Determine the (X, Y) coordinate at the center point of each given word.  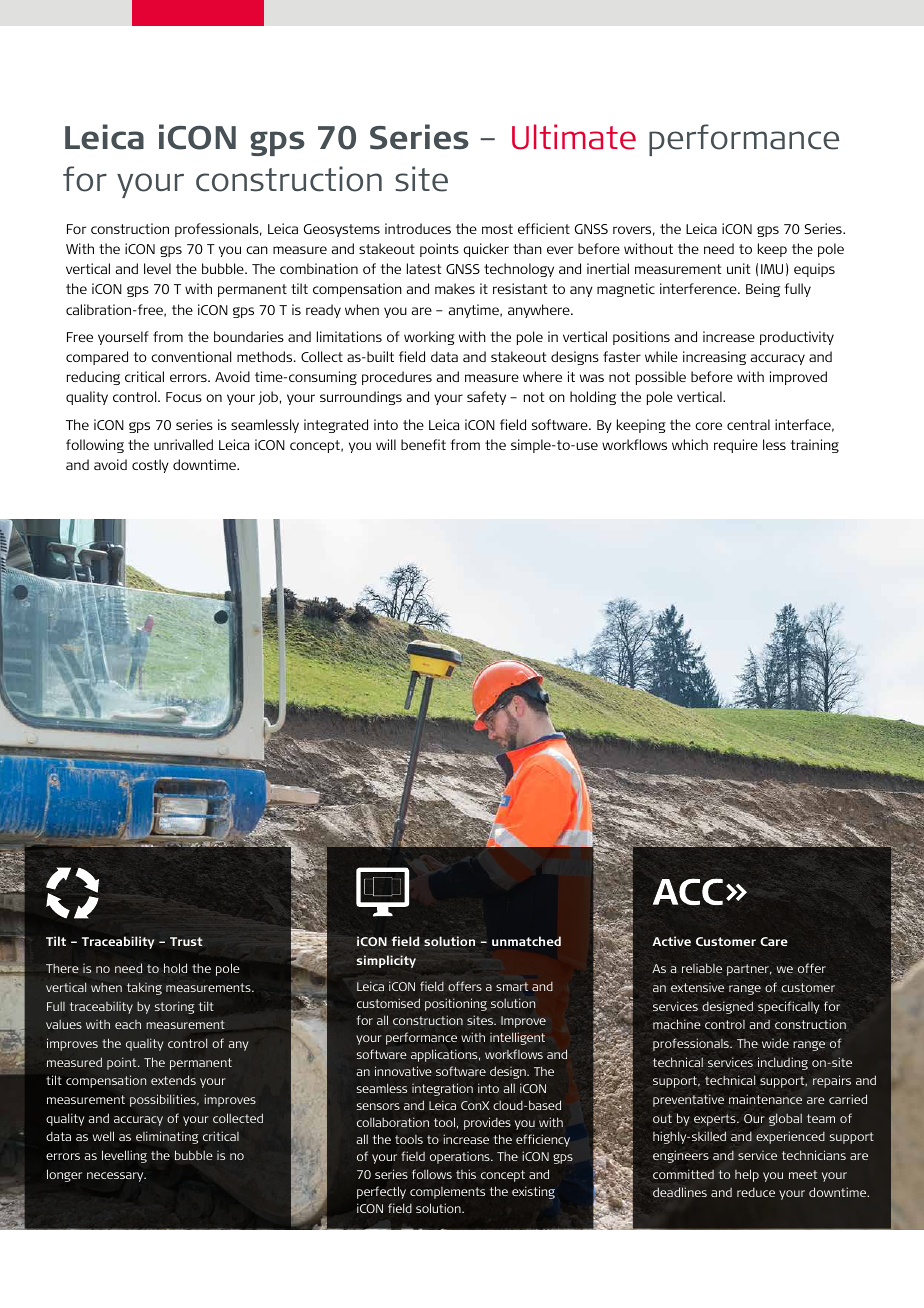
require (736, 446)
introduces (418, 228)
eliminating (167, 1137)
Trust (186, 941)
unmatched (526, 941)
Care (774, 941)
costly (150, 466)
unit (739, 268)
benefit (423, 444)
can (257, 250)
